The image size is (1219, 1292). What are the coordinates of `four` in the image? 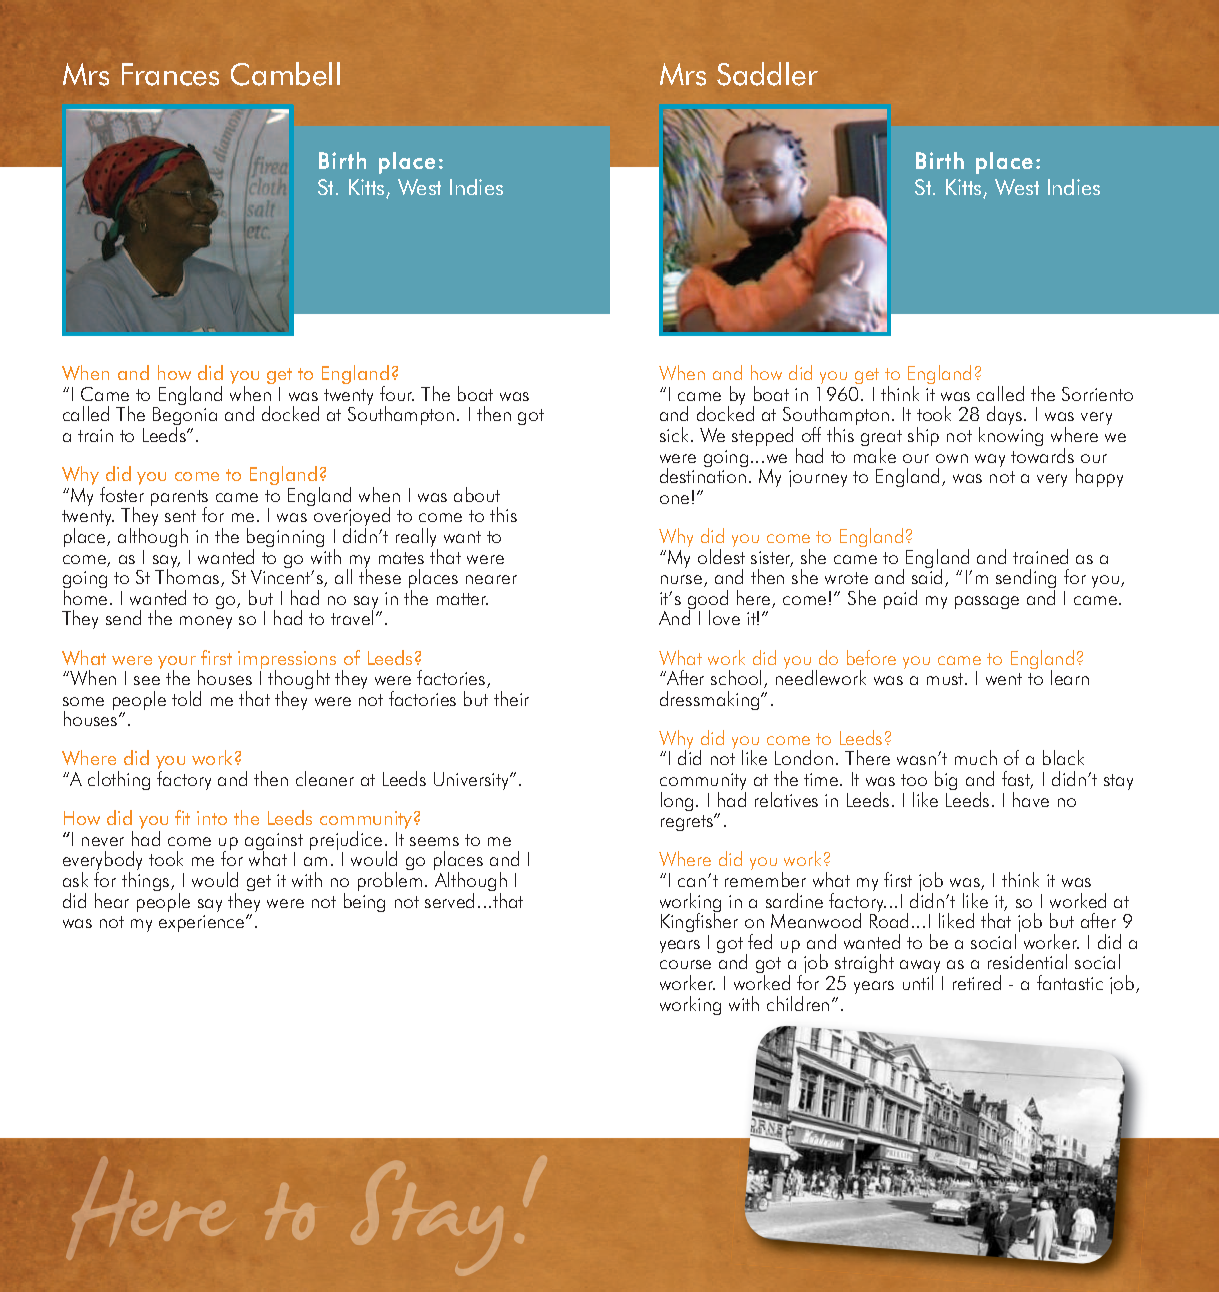 It's located at (397, 393).
